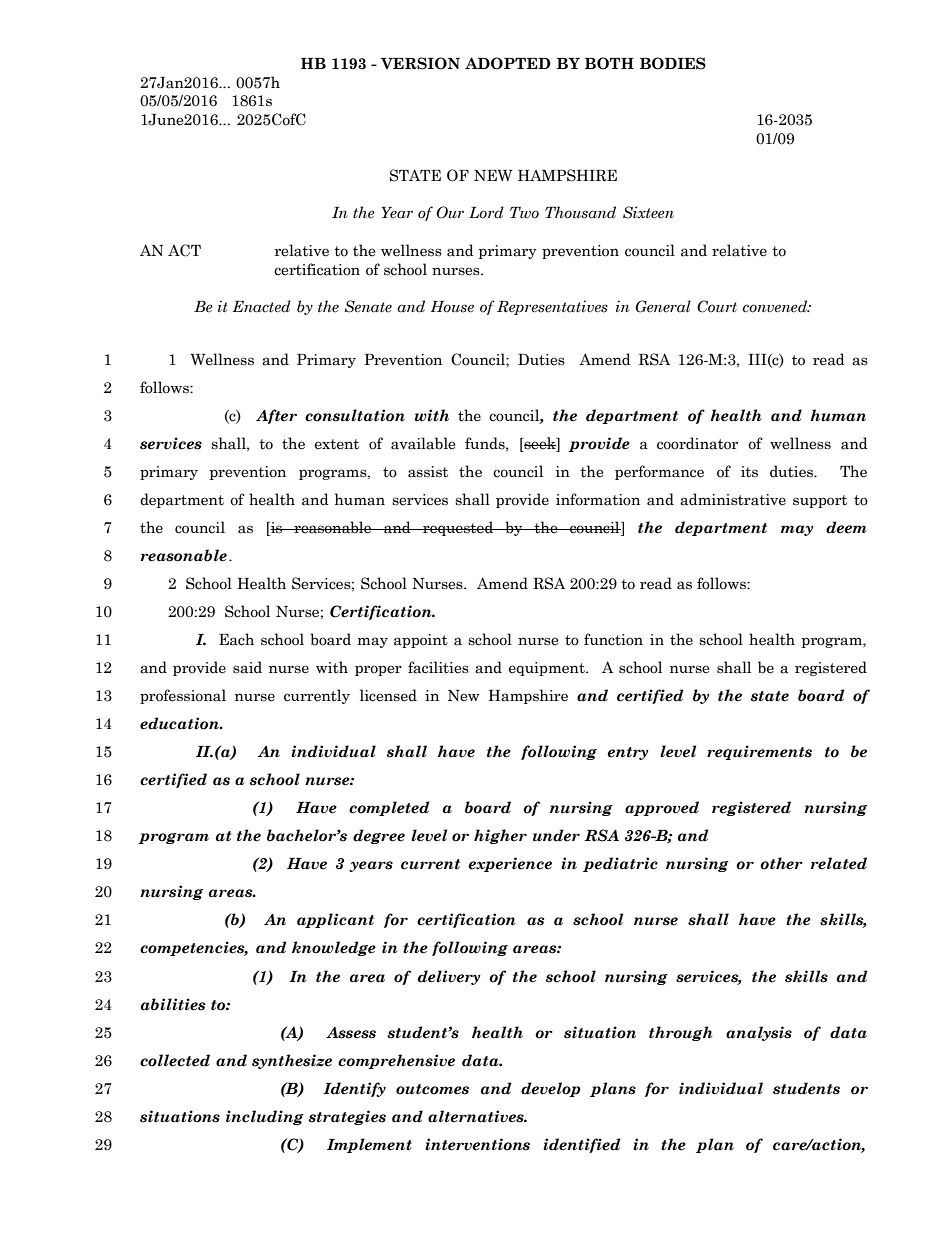 The image size is (952, 1233). Describe the element at coordinates (548, 669) in the image. I see `equipment` at that location.
